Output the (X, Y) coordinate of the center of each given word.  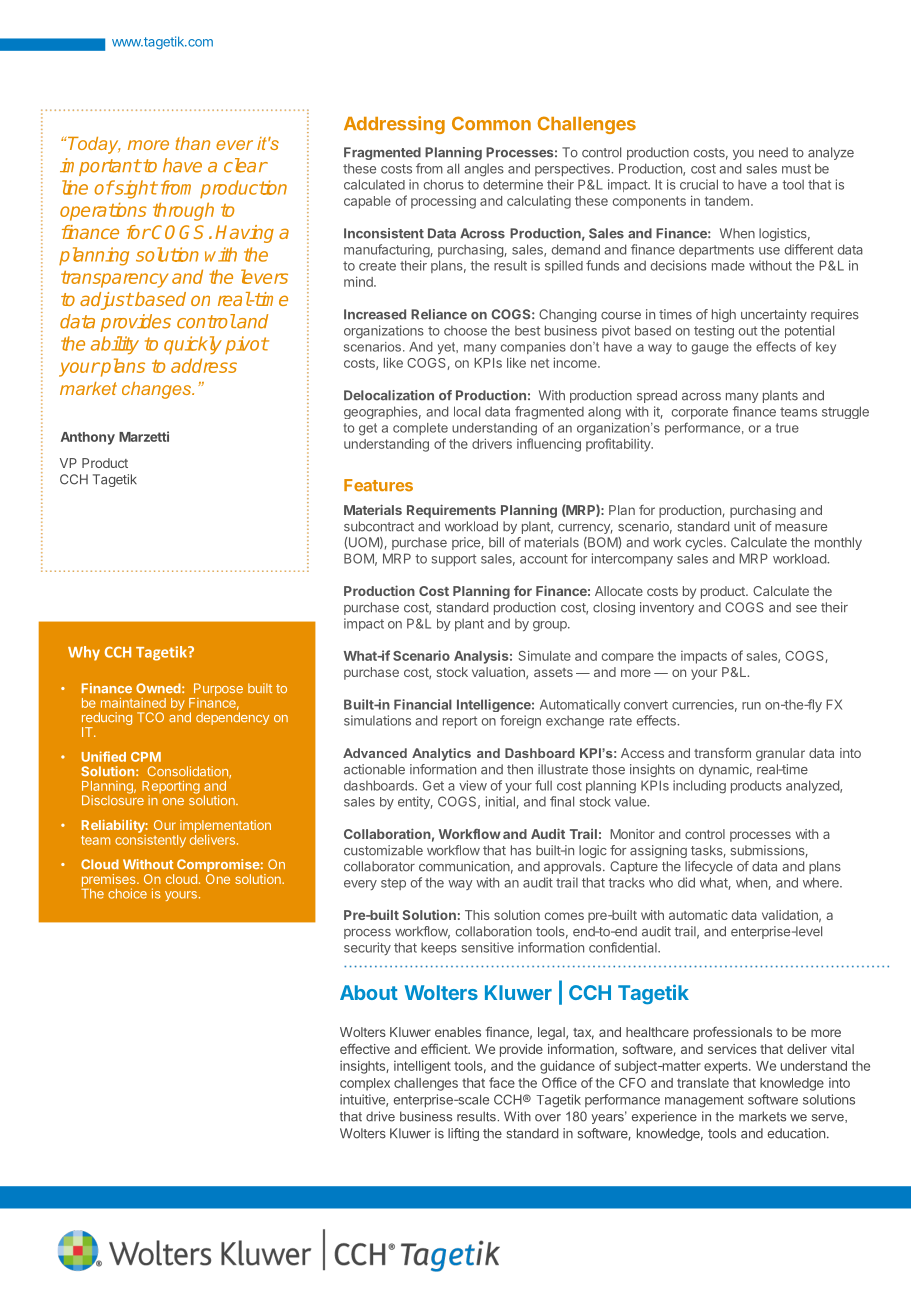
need (773, 152)
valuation (499, 673)
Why (84, 653)
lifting (463, 1134)
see (806, 609)
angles (484, 170)
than (192, 143)
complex (365, 1084)
